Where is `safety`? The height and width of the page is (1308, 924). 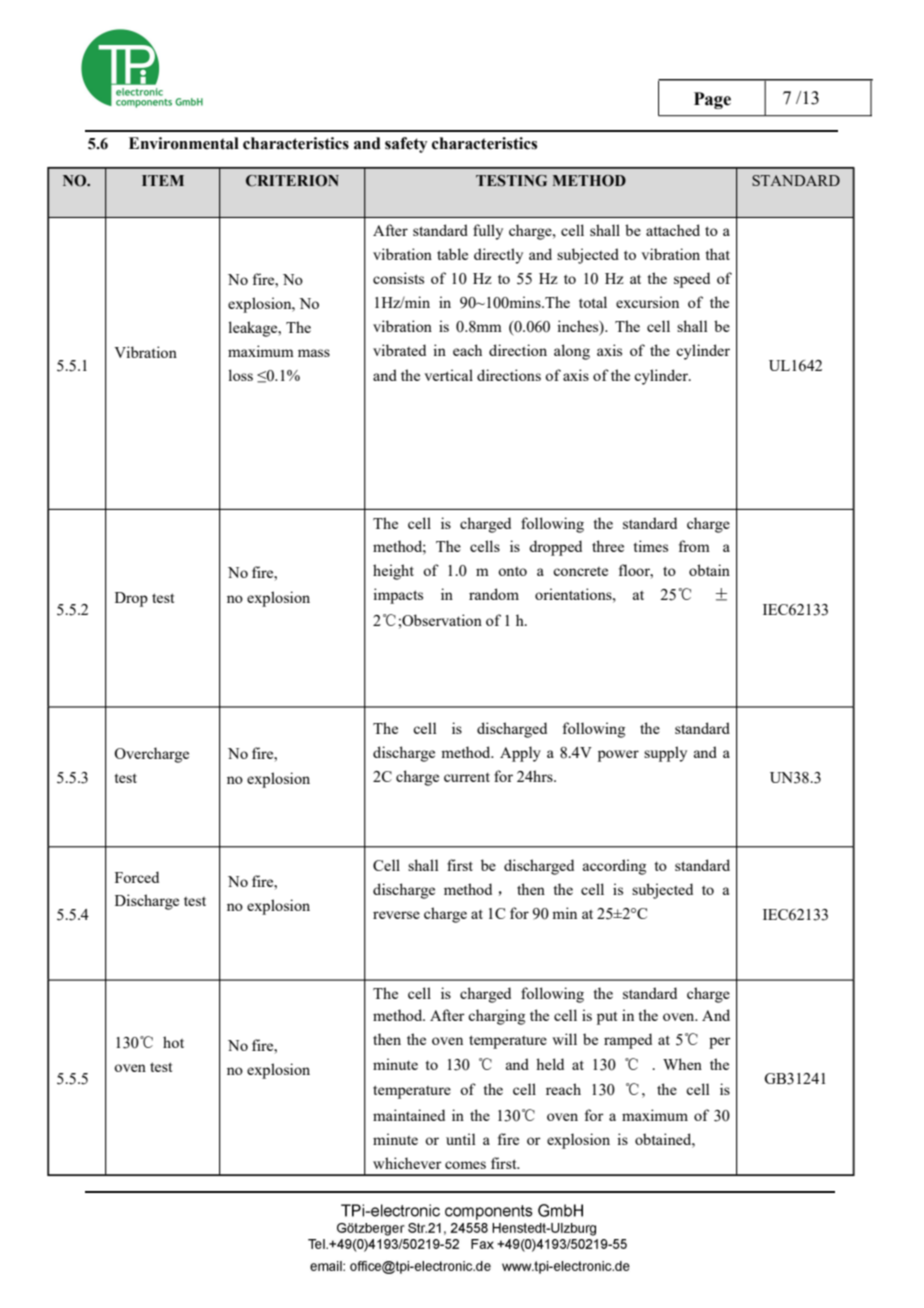 safety is located at coordinates (406, 145).
